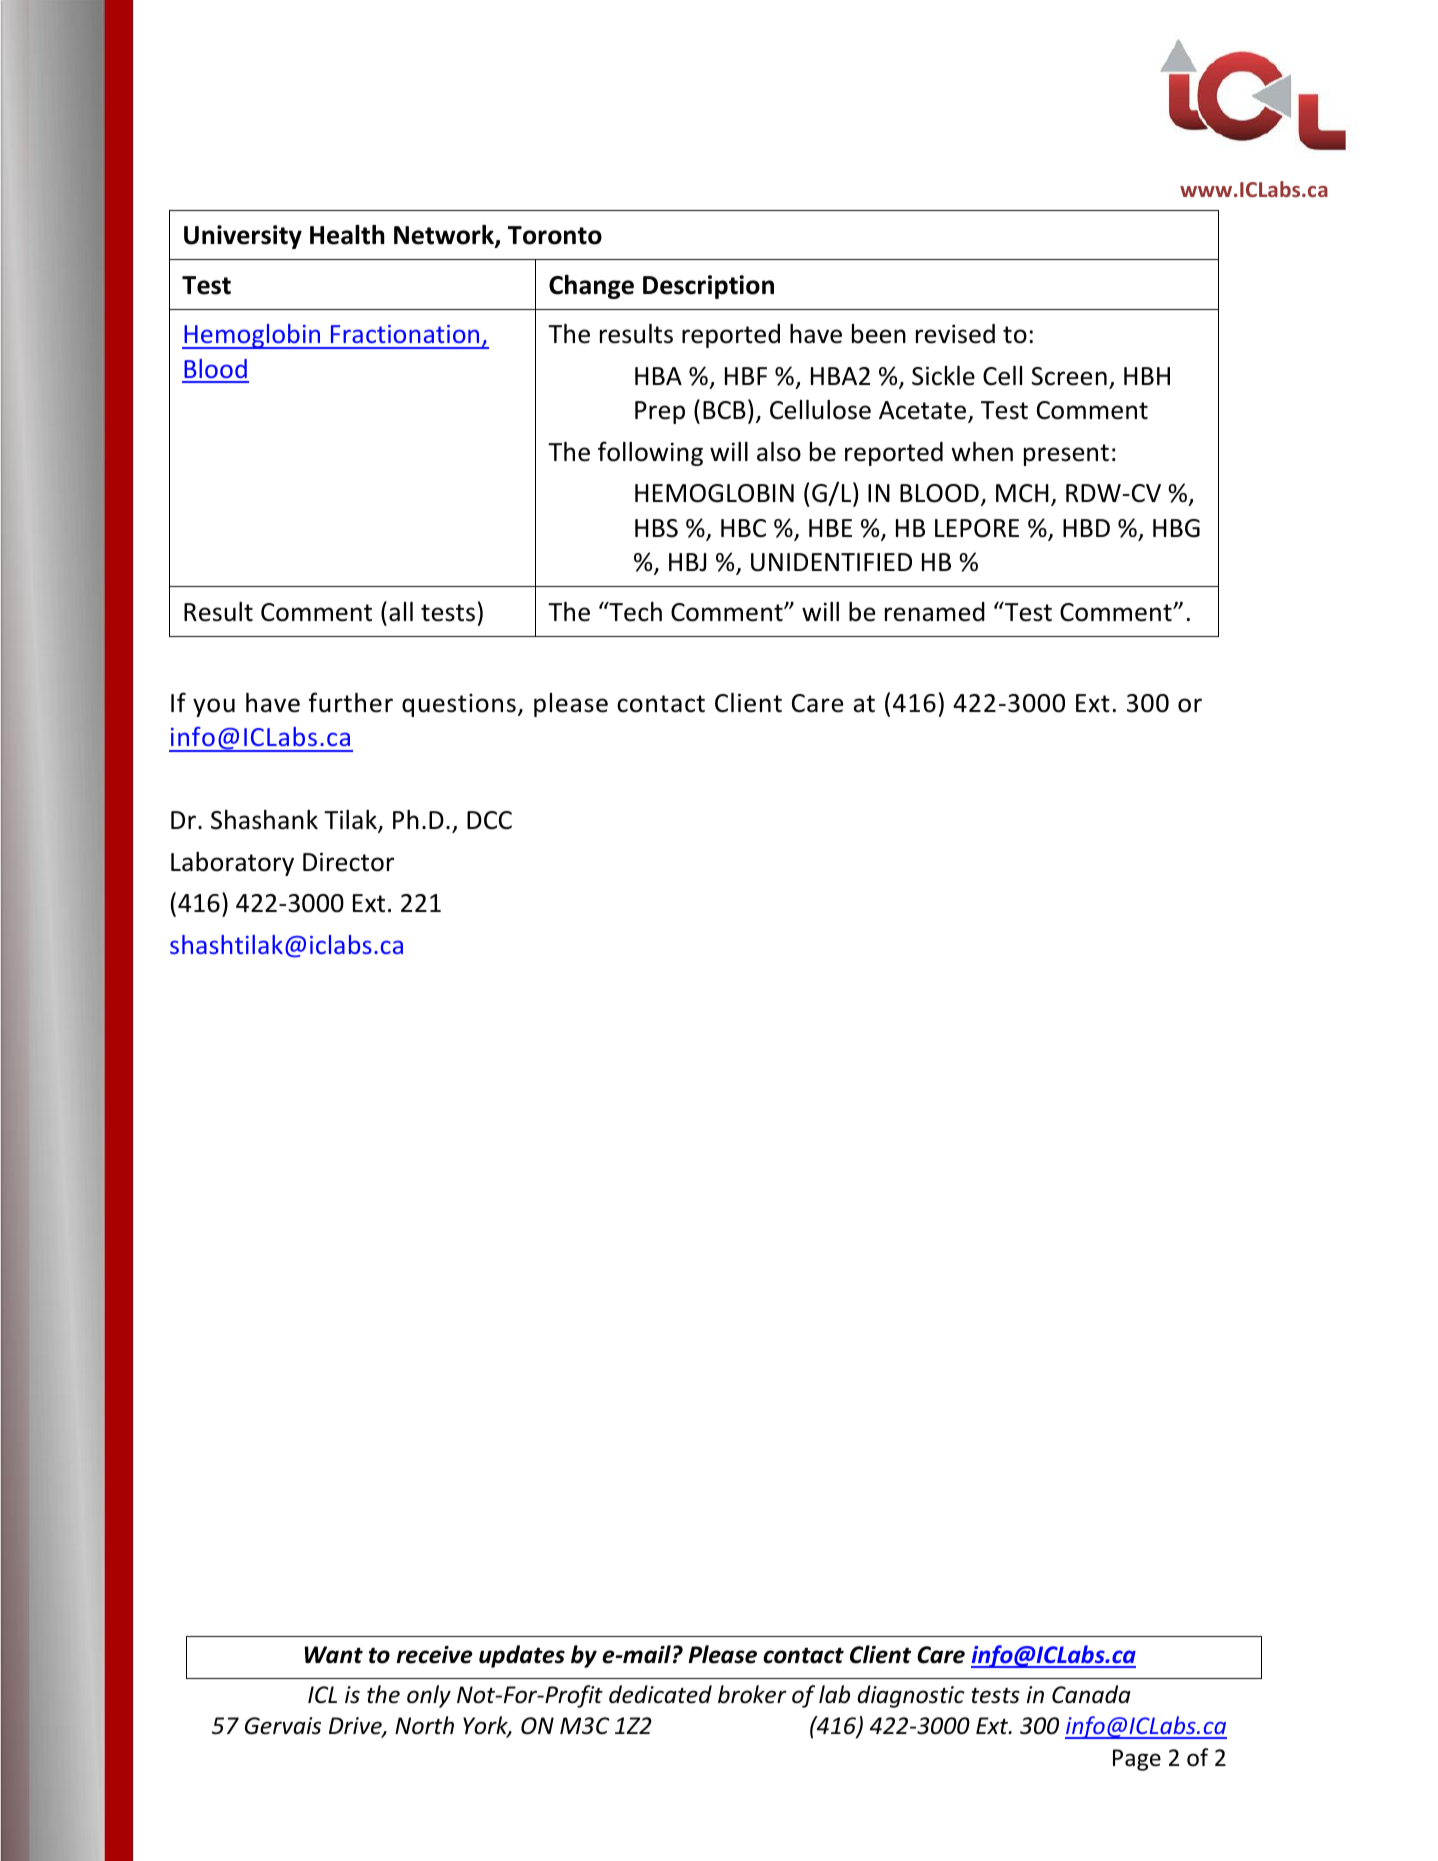 The width and height of the screenshot is (1438, 1861). Describe the element at coordinates (708, 287) in the screenshot. I see `Description` at that location.
